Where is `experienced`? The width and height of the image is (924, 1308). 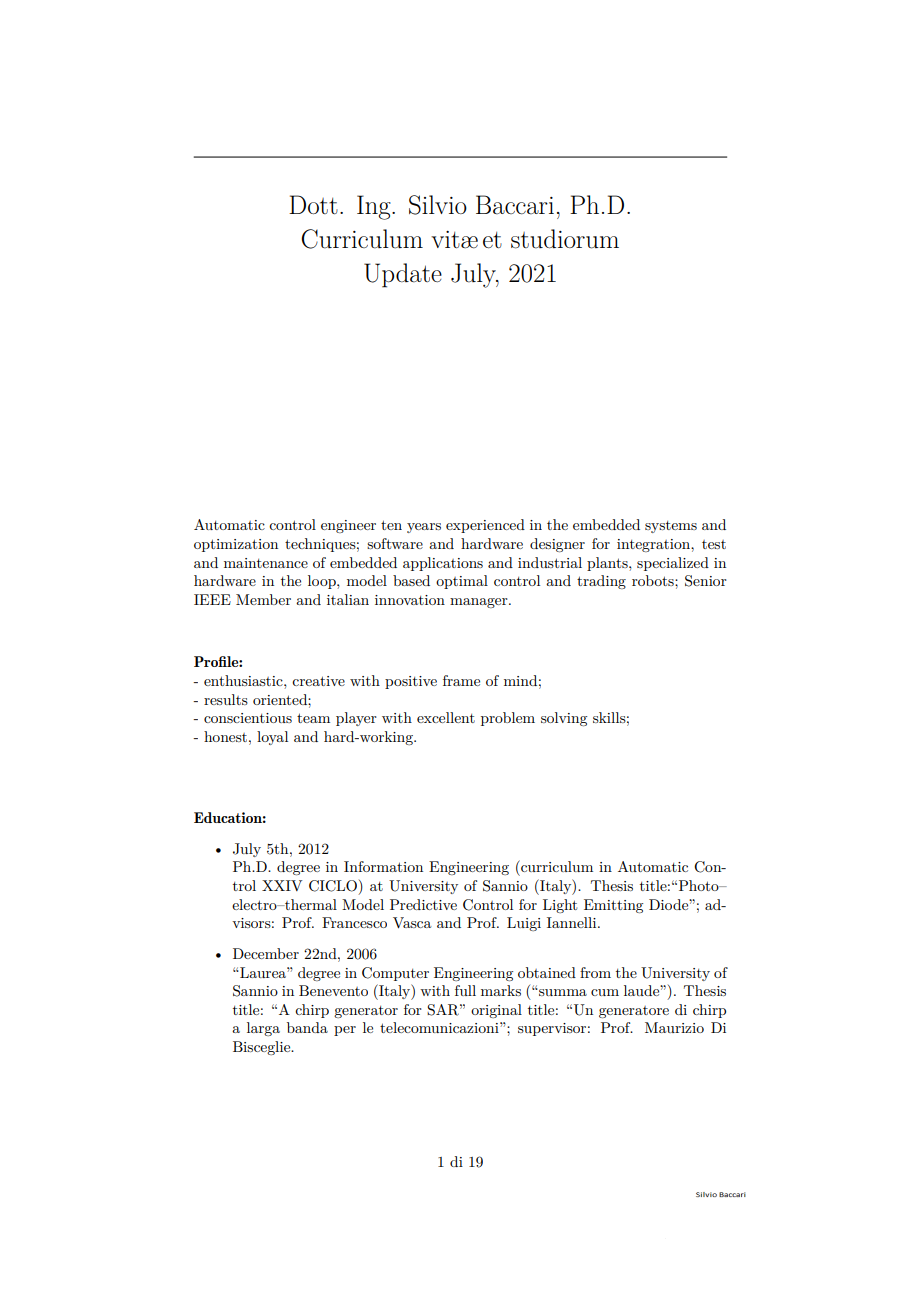
experienced is located at coordinates (485, 526).
